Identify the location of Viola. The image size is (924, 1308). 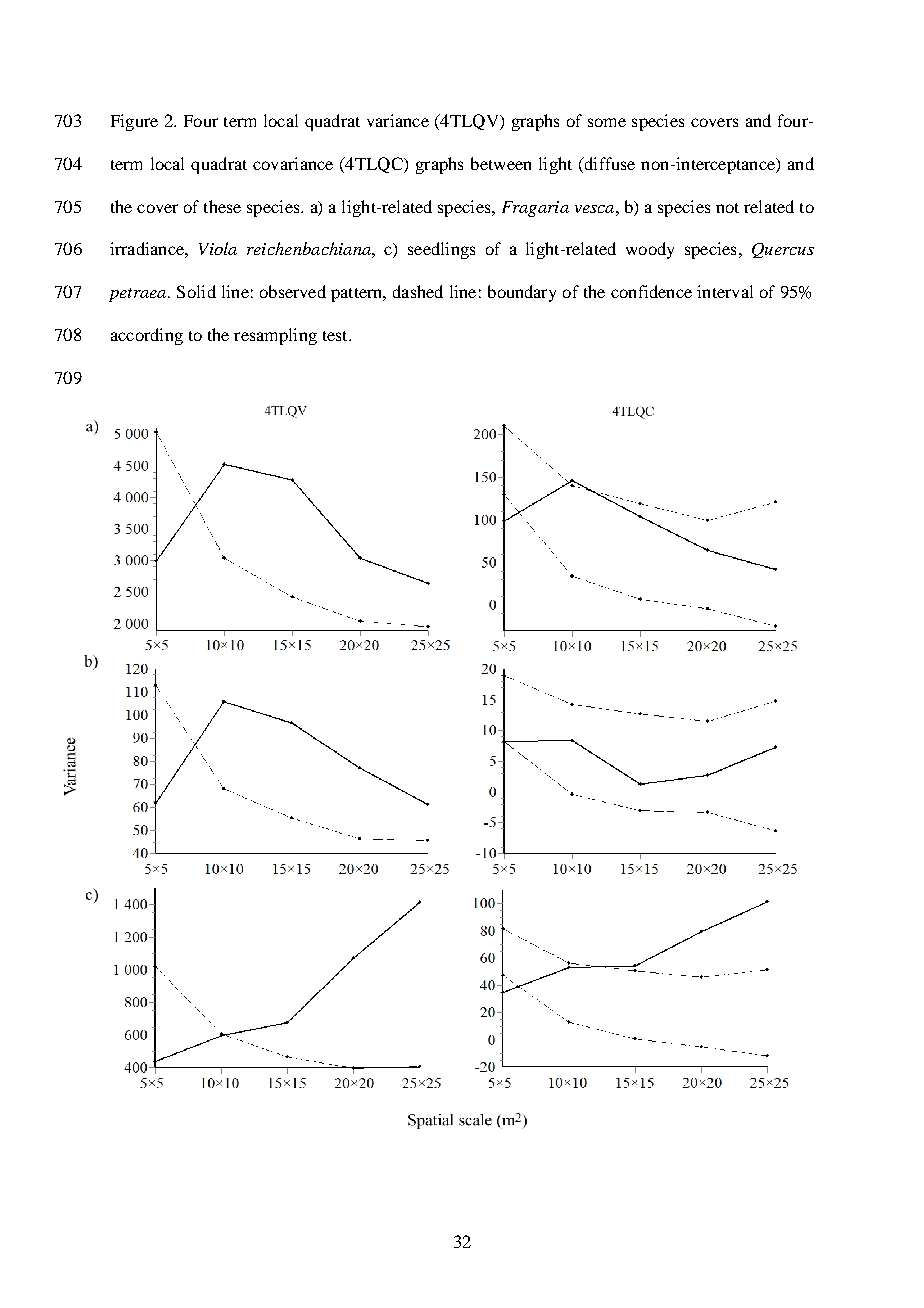
(218, 248).
